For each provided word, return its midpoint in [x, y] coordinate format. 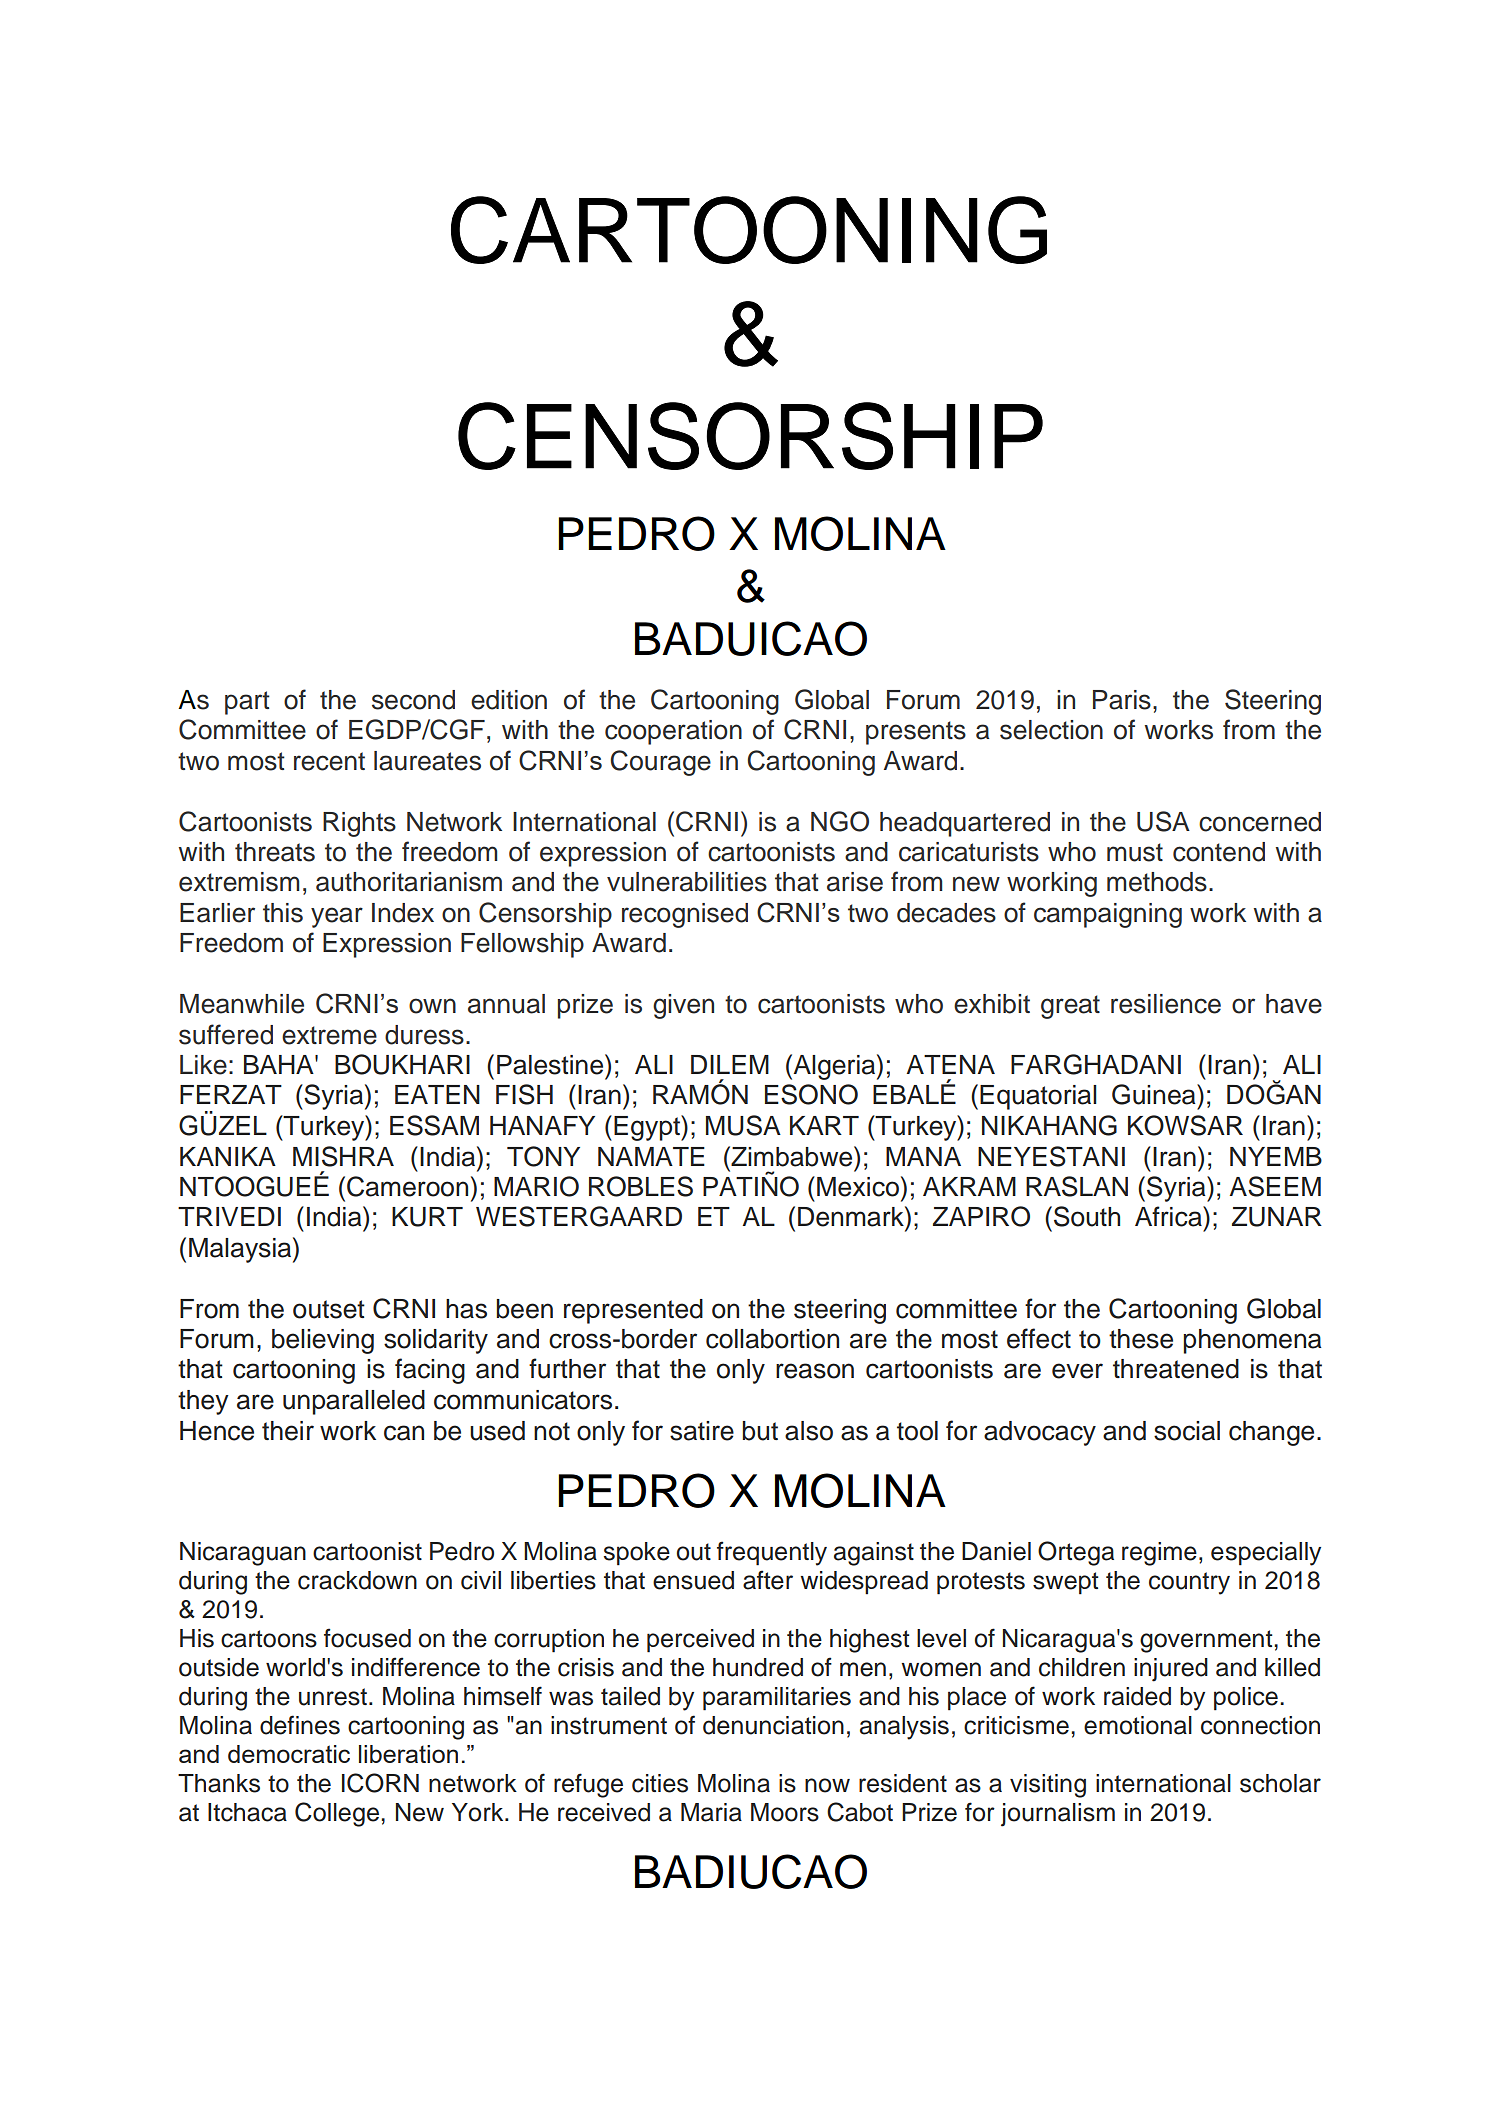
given [683, 1006]
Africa [1169, 1216]
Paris [1122, 700]
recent [329, 761]
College [337, 1814]
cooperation [673, 732]
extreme [329, 1035]
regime [1159, 1554]
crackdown [357, 1580]
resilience [1166, 1004]
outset [329, 1309]
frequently [772, 1553]
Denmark [852, 1216]
